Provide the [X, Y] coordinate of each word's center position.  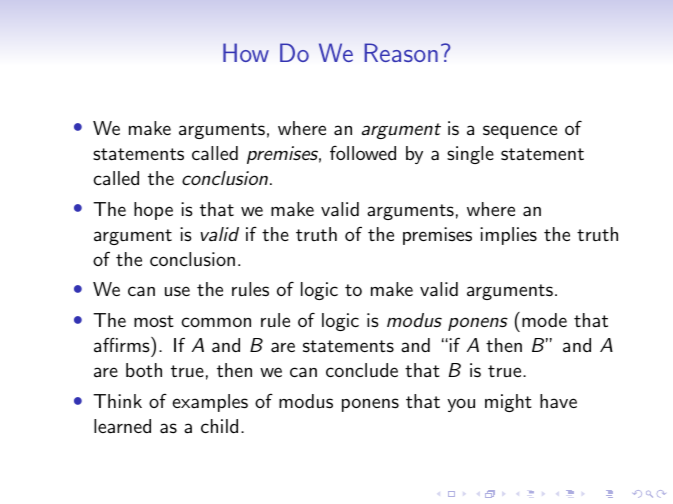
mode [544, 320]
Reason [401, 52]
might [508, 403]
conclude [362, 370]
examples [210, 403]
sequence [520, 132]
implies [508, 236]
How [246, 52]
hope [153, 211]
